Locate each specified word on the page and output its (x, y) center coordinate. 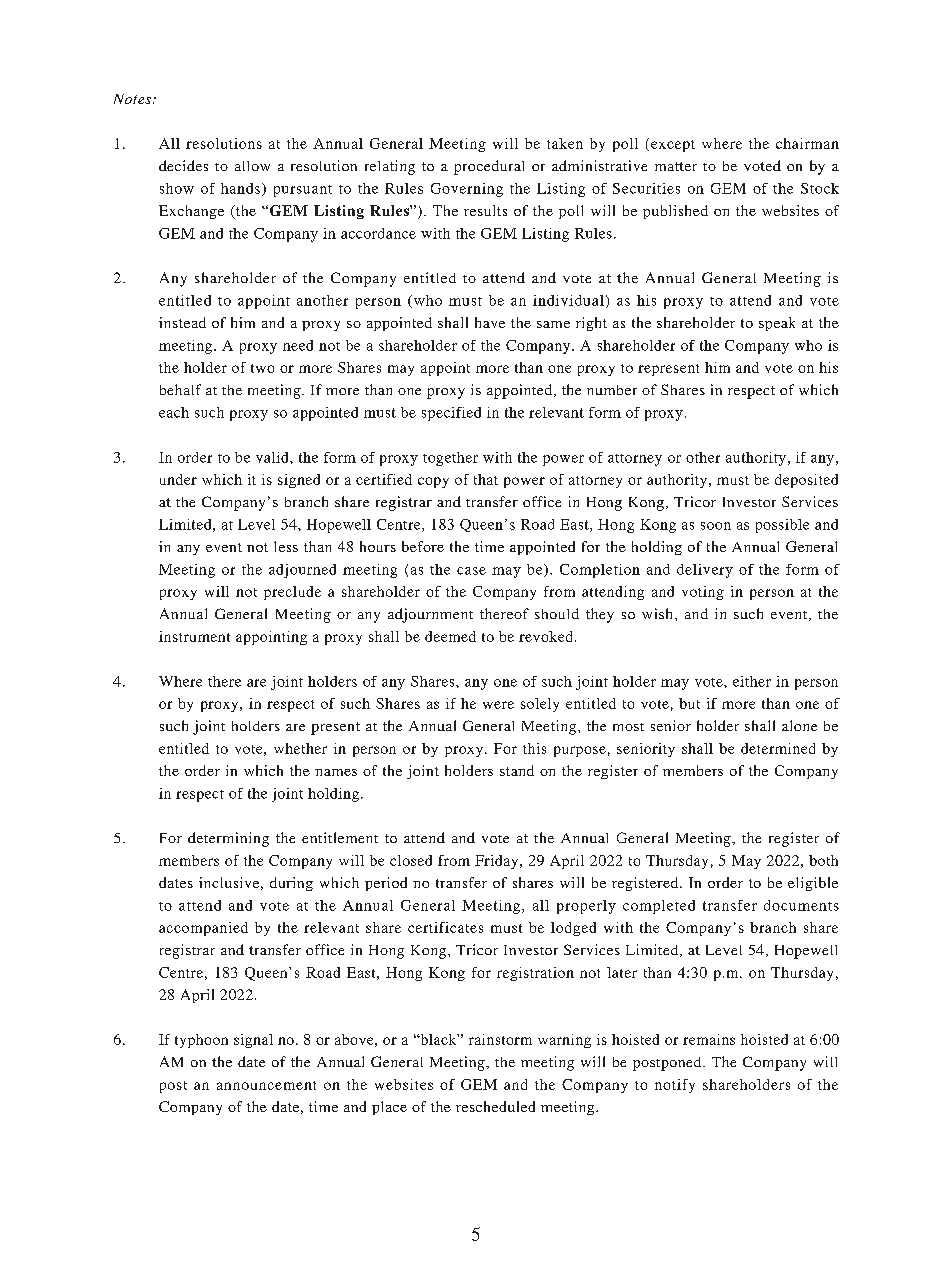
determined (778, 748)
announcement (266, 1085)
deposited (806, 481)
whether (300, 748)
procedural (489, 167)
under (178, 479)
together (450, 459)
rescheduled (495, 1106)
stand (517, 770)
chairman (807, 143)
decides (183, 165)
